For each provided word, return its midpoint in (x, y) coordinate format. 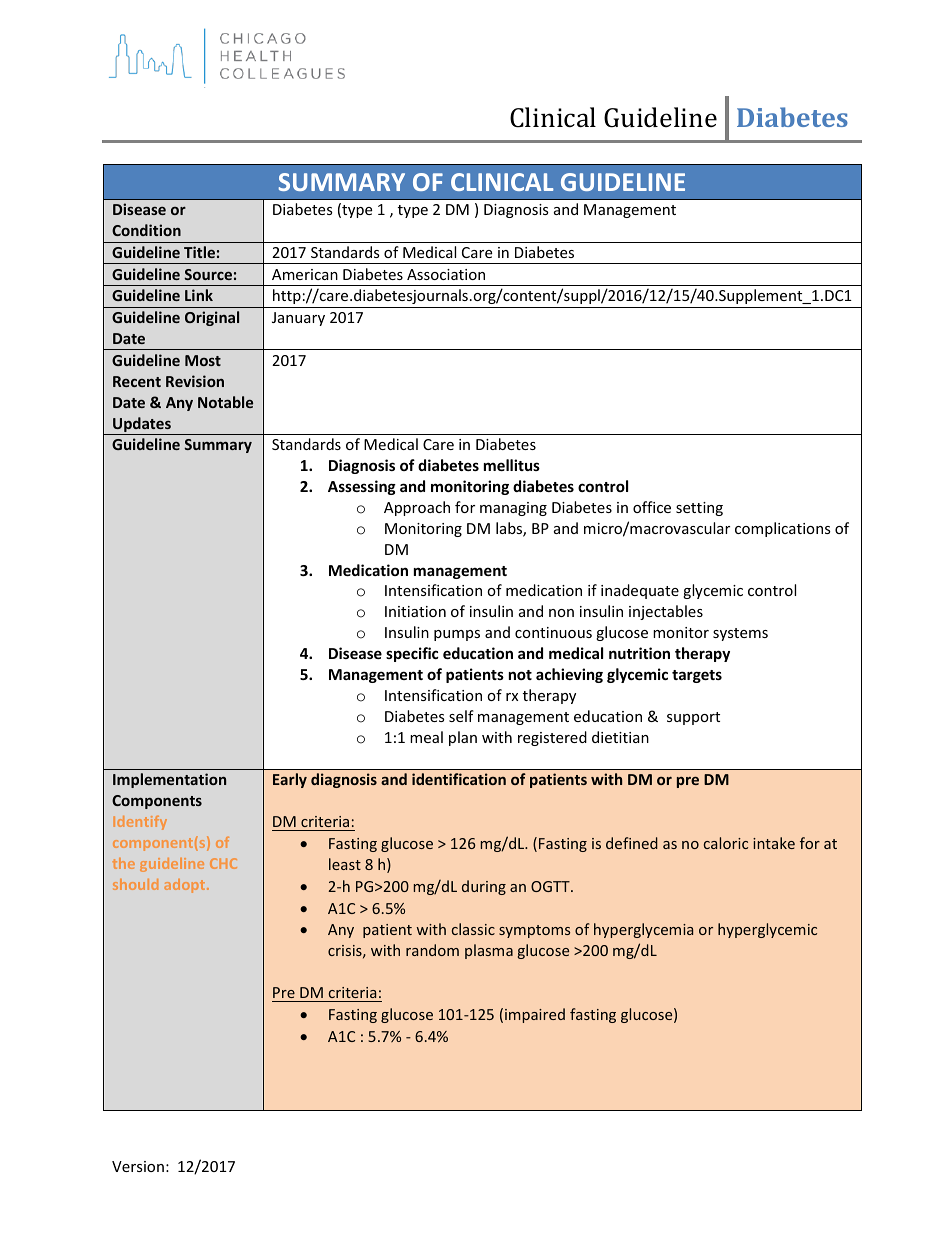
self (461, 716)
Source (208, 274)
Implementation (169, 780)
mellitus (512, 465)
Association (446, 274)
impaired (535, 1015)
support (693, 718)
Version (138, 1166)
